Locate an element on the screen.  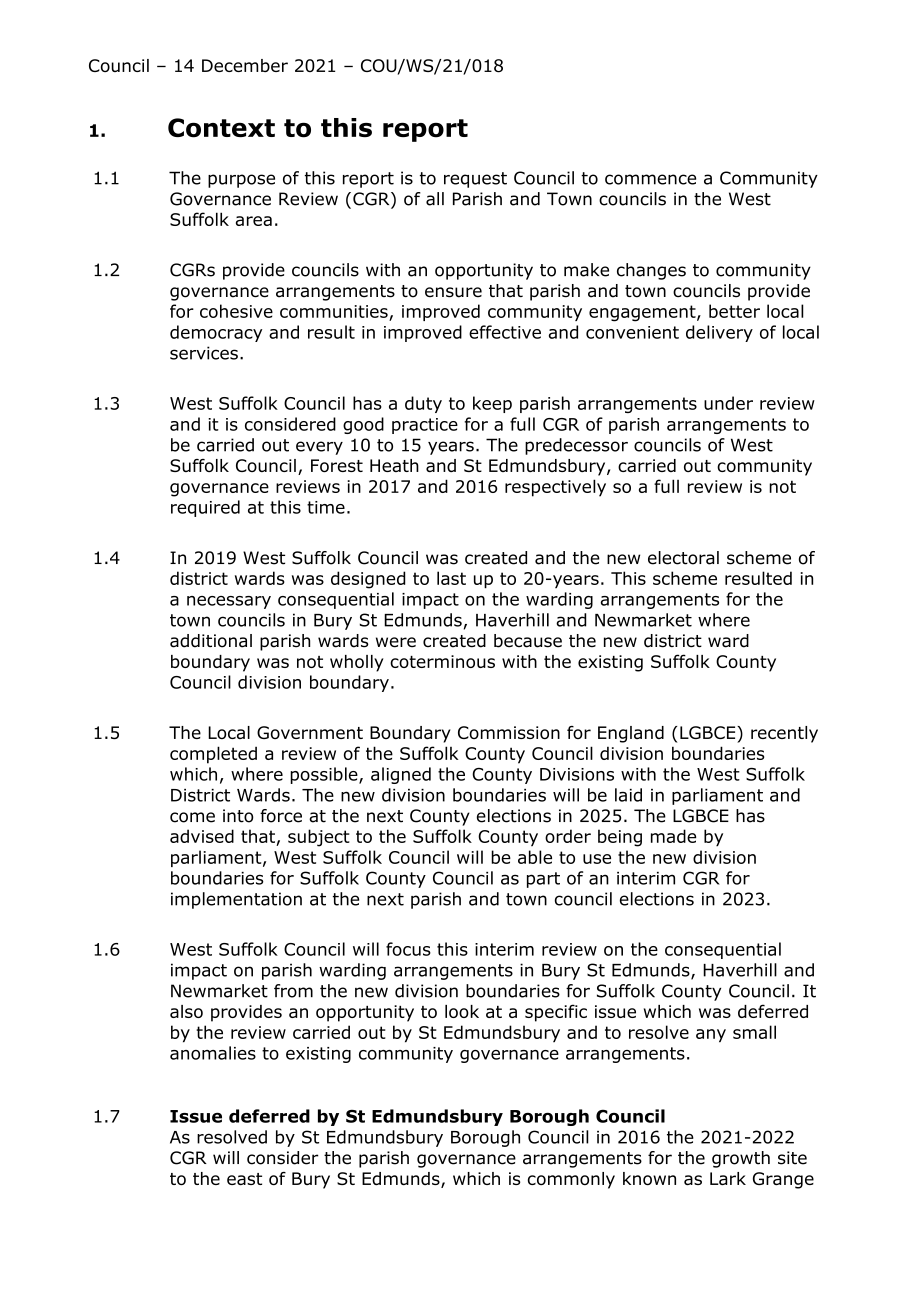
east is located at coordinates (244, 1179).
